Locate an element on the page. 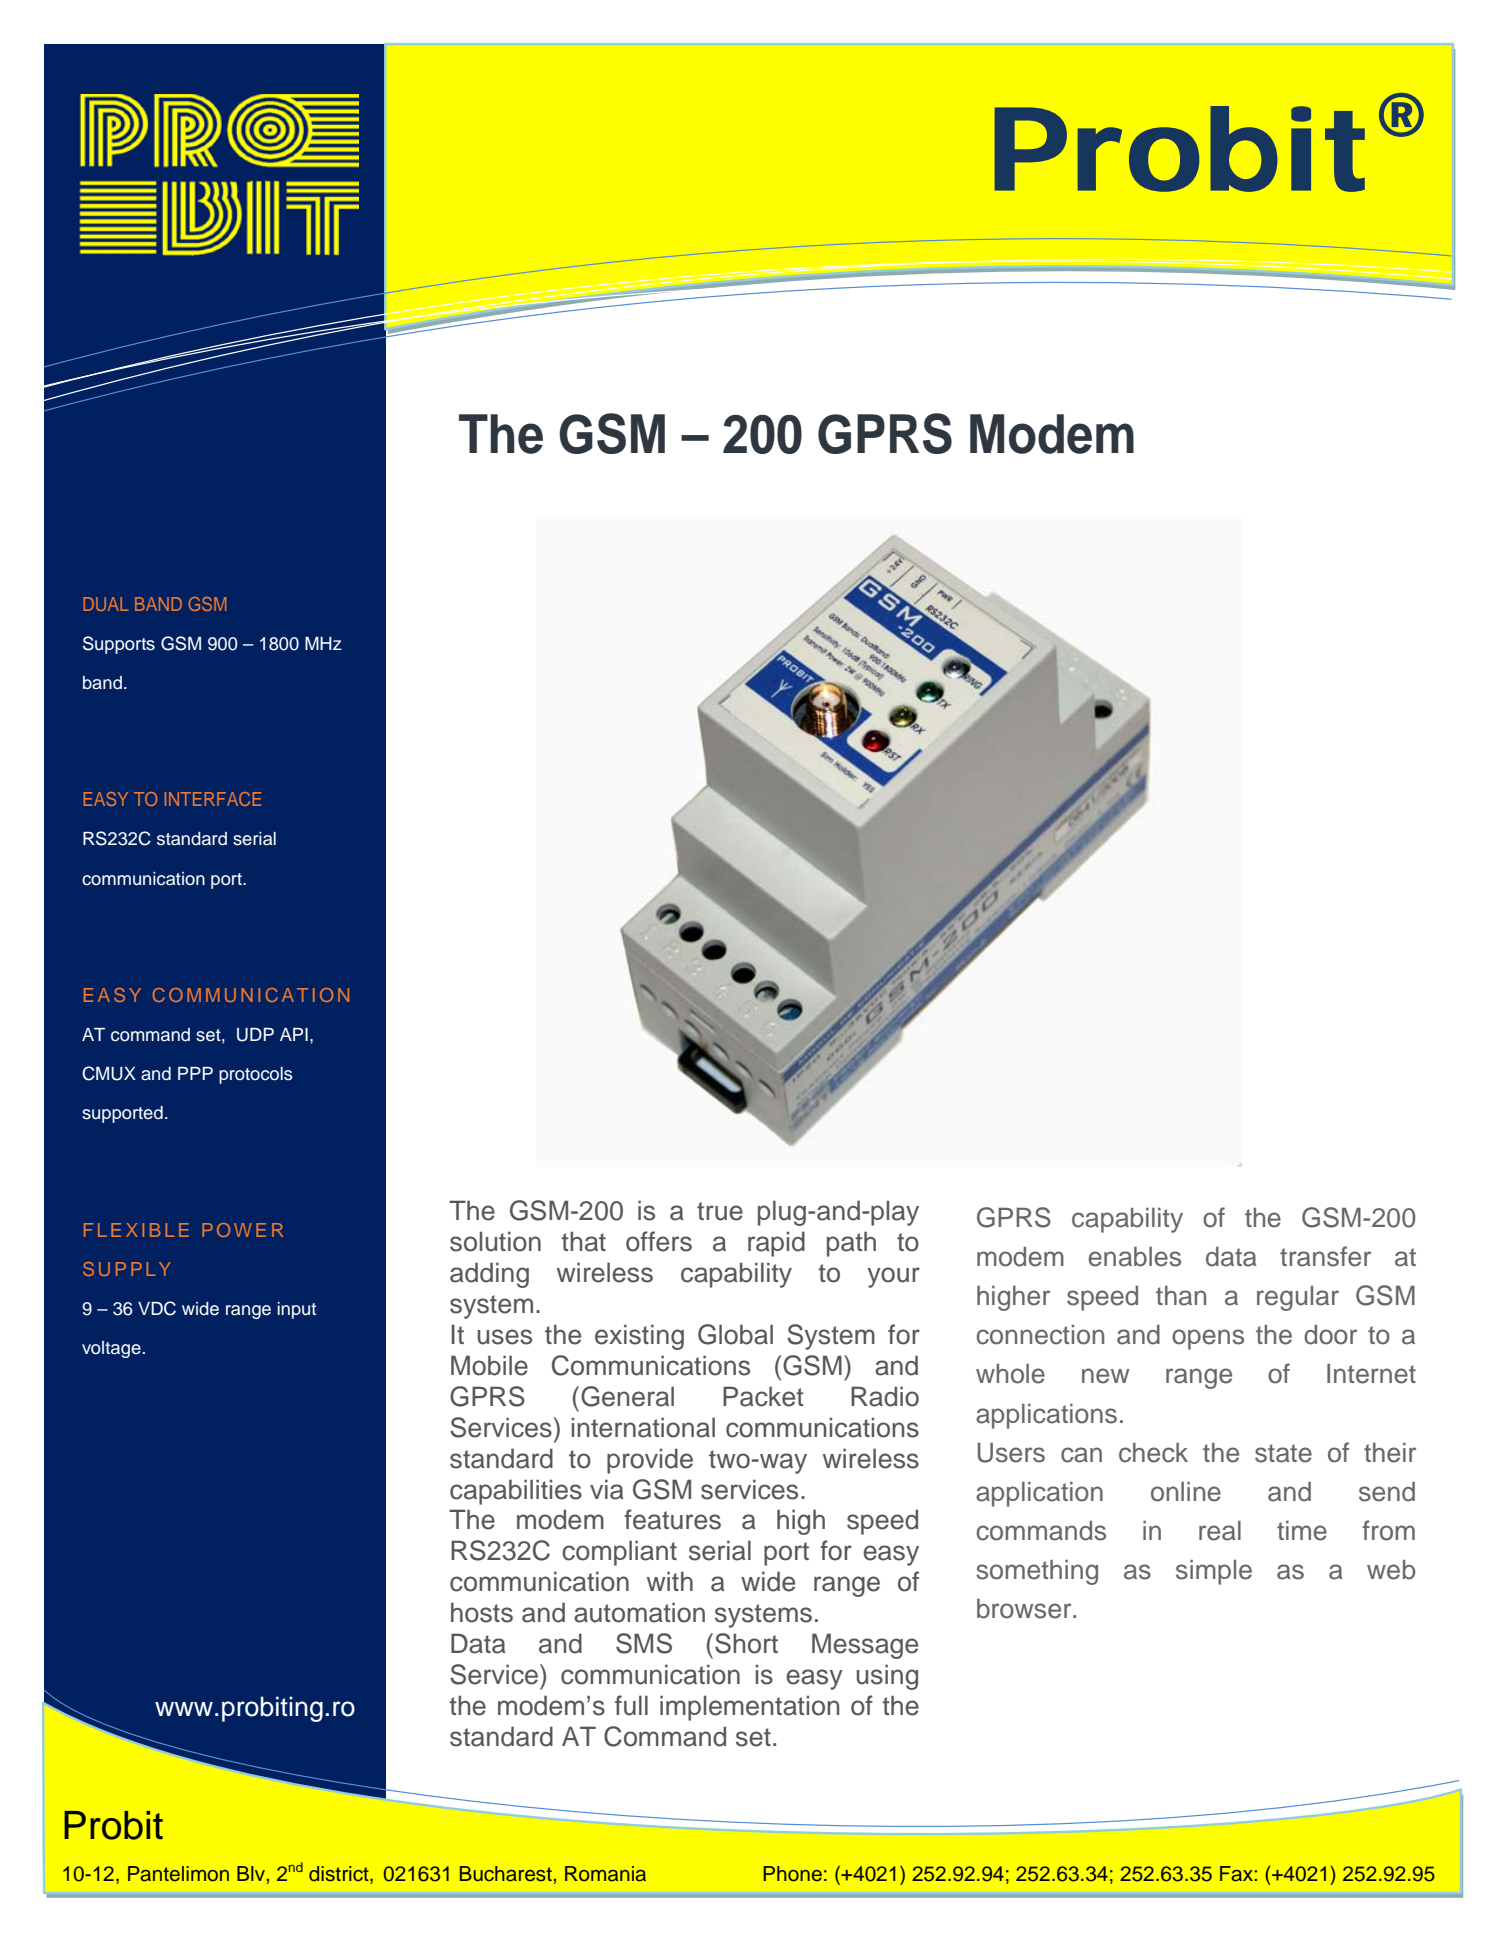 The image size is (1497, 1937). real is located at coordinates (1220, 1531).
